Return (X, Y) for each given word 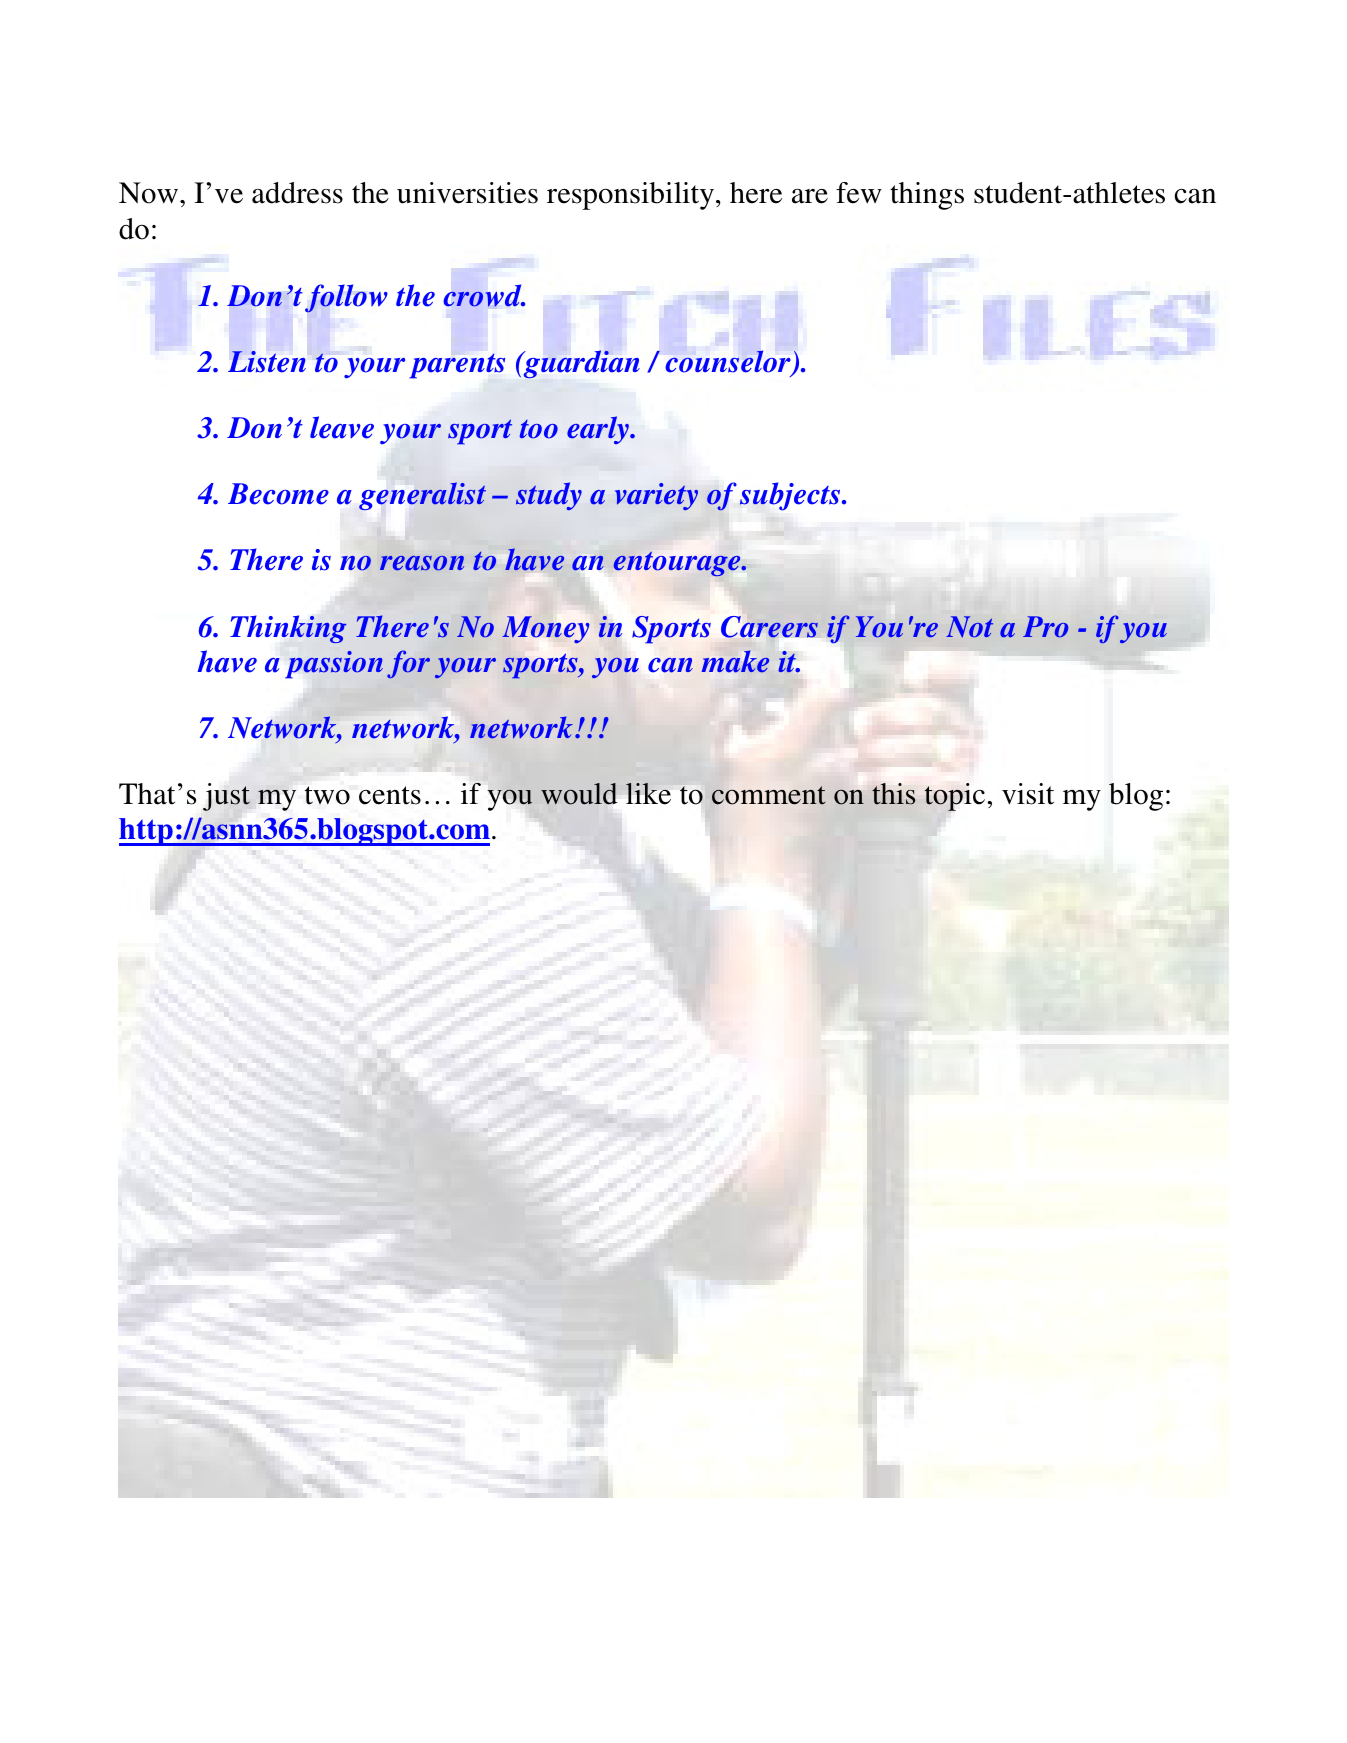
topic (956, 797)
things (927, 196)
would (579, 794)
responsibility (632, 196)
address (297, 193)
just (226, 797)
